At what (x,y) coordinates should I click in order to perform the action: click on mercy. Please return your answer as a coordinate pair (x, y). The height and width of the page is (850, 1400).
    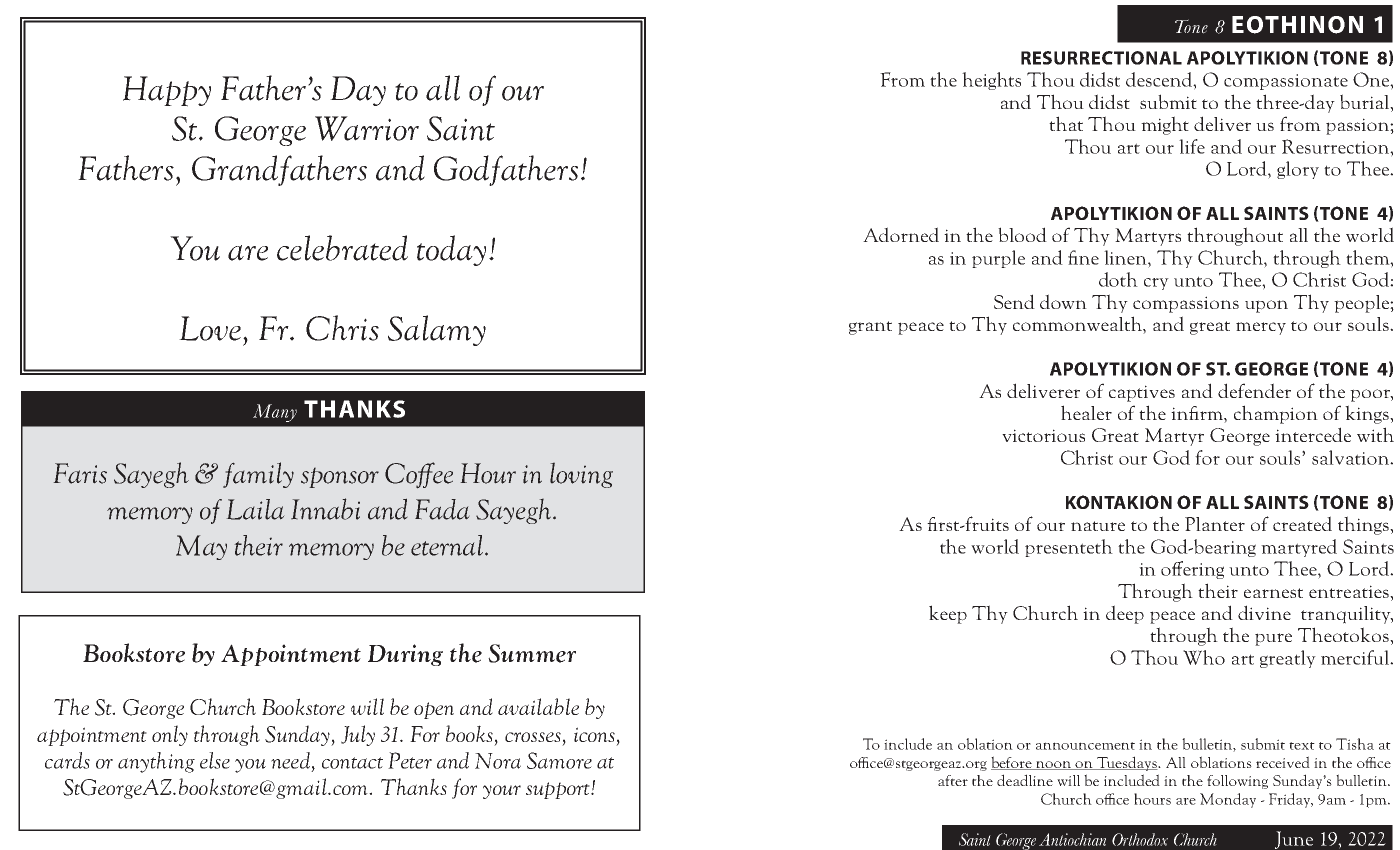
    Looking at the image, I should click on (1261, 328).
